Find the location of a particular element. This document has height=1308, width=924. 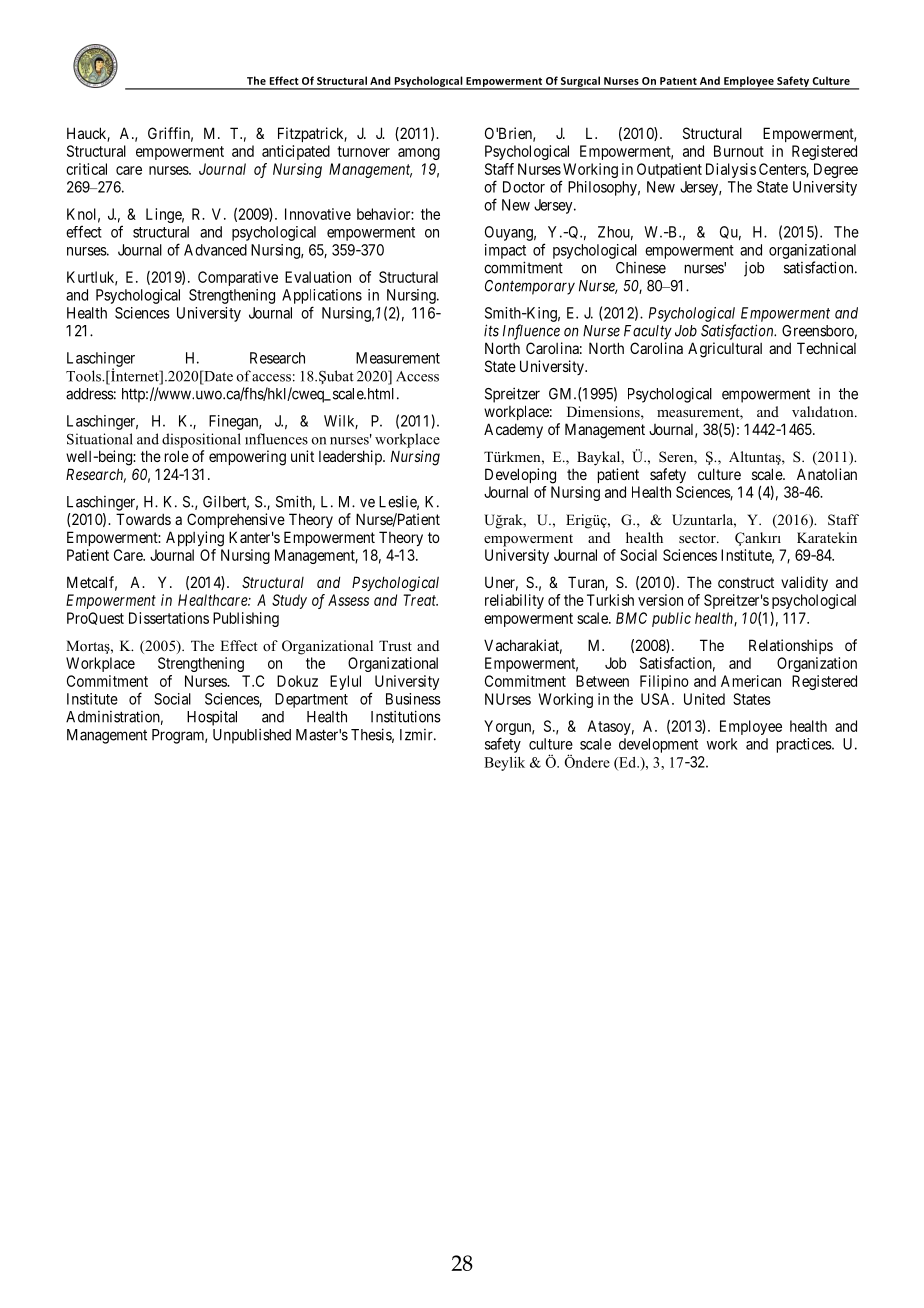

Academy is located at coordinates (513, 430).
